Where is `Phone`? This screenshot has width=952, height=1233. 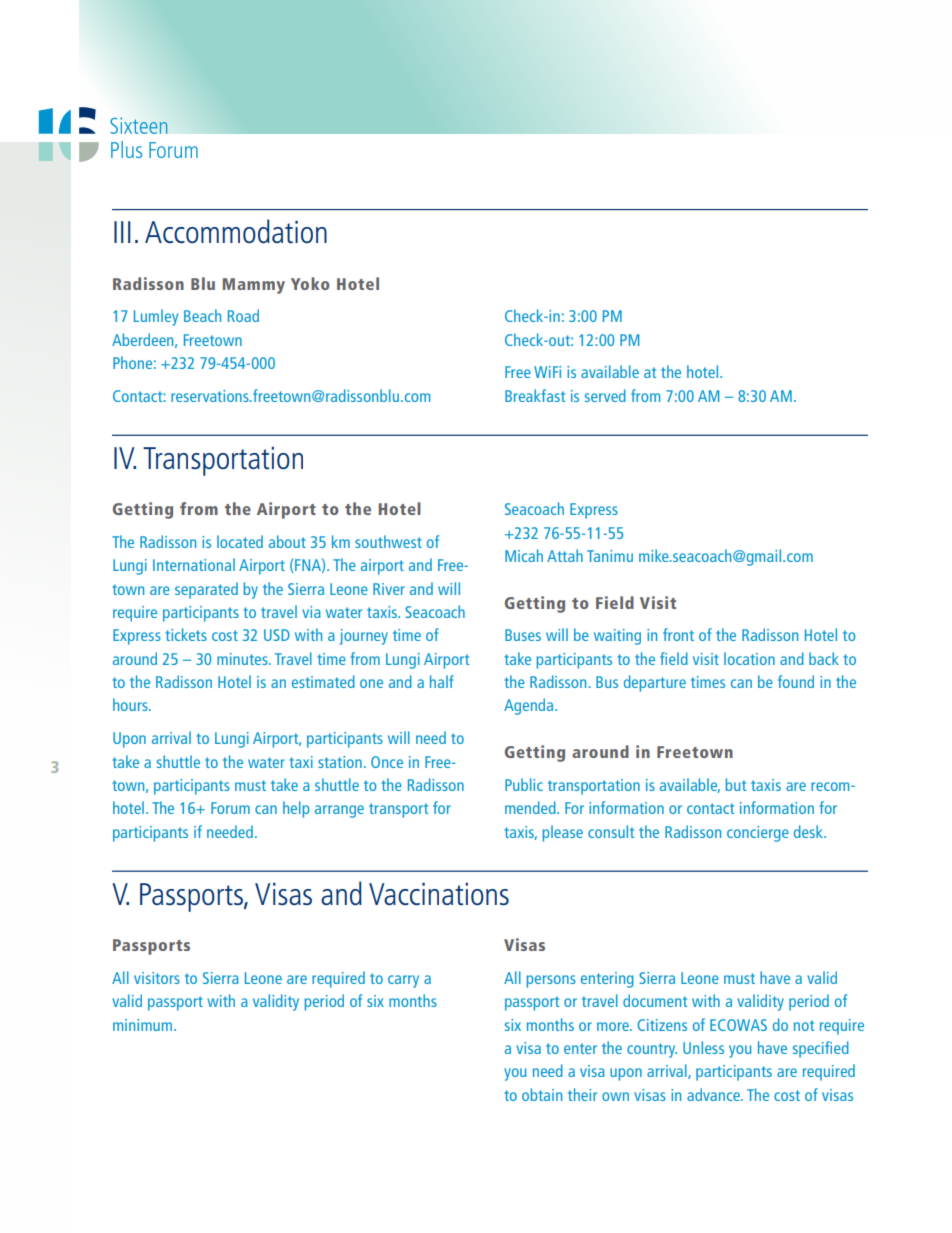
Phone is located at coordinates (132, 362).
